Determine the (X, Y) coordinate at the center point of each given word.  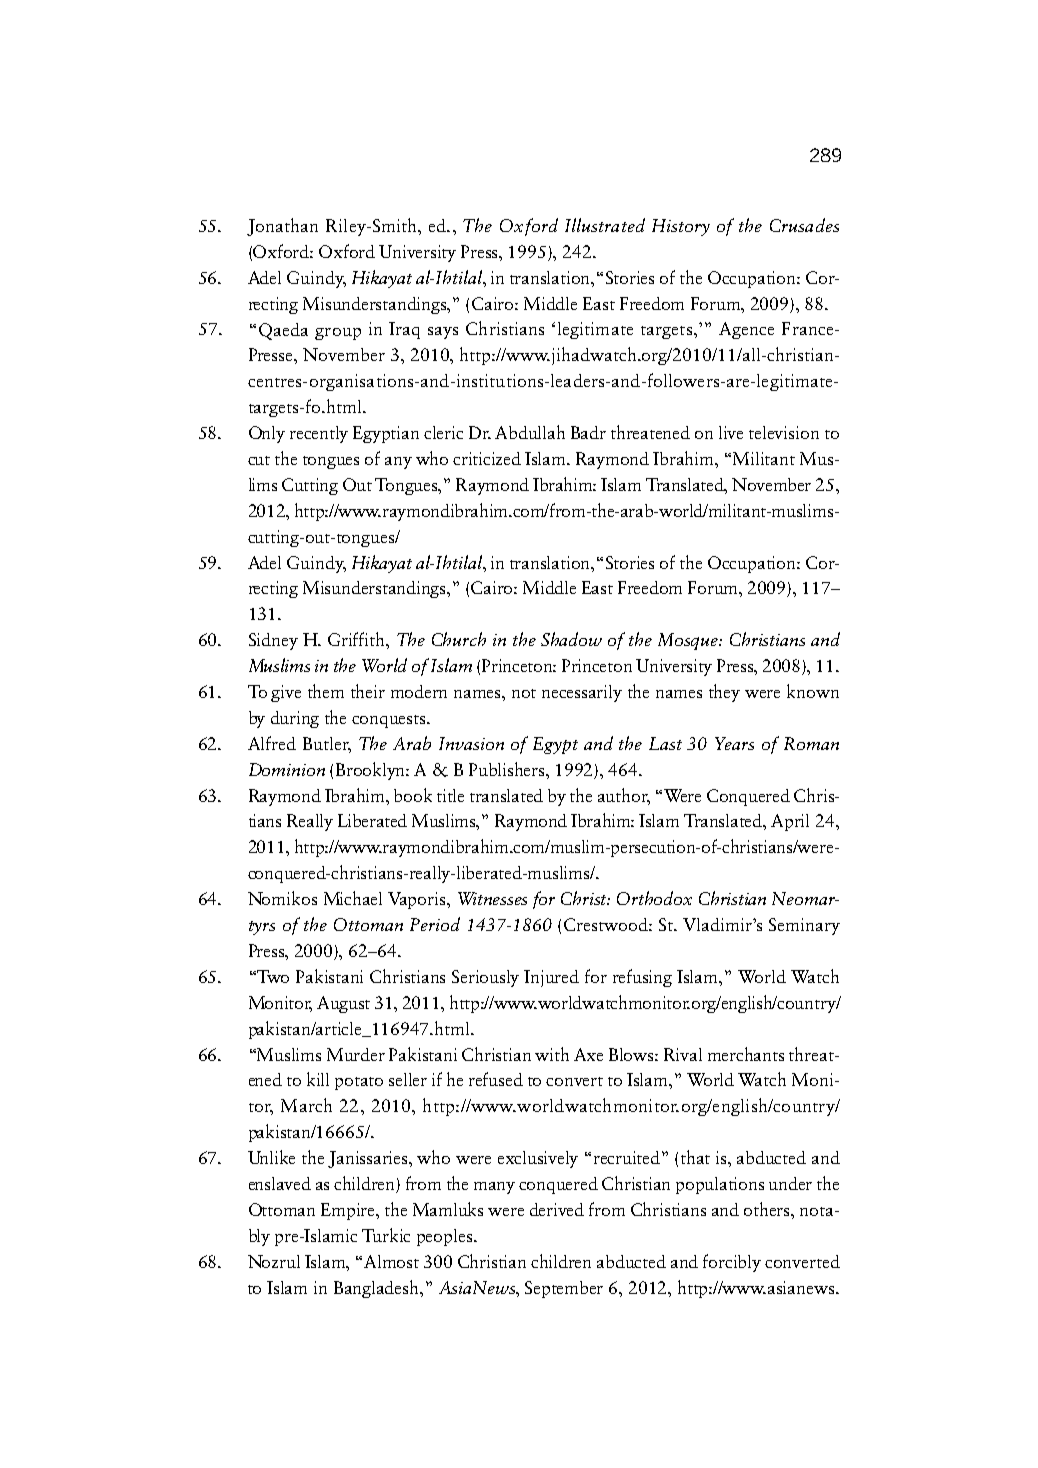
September (564, 1289)
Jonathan (282, 227)
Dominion (287, 769)
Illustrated (605, 225)
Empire (349, 1211)
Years (734, 743)
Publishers (508, 769)
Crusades (804, 225)
